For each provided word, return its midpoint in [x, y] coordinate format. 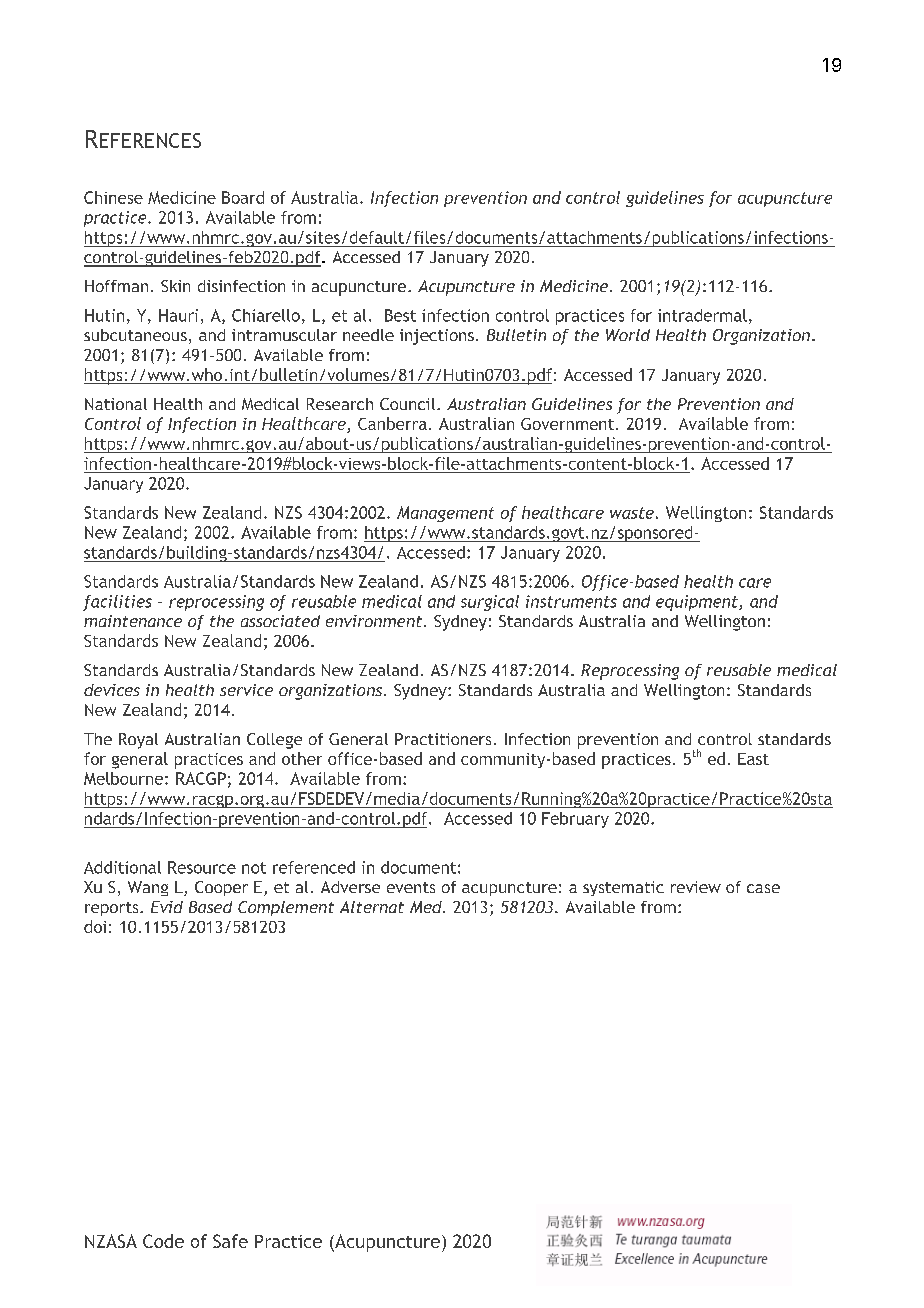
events [411, 887]
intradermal [702, 315]
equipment [698, 603]
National [116, 404]
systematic [623, 888]
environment [375, 621]
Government [569, 424]
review [696, 887]
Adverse [350, 887]
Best [400, 315]
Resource [202, 867]
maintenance [133, 621]
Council [409, 404]
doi [95, 926]
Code [163, 1241]
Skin [175, 286]
